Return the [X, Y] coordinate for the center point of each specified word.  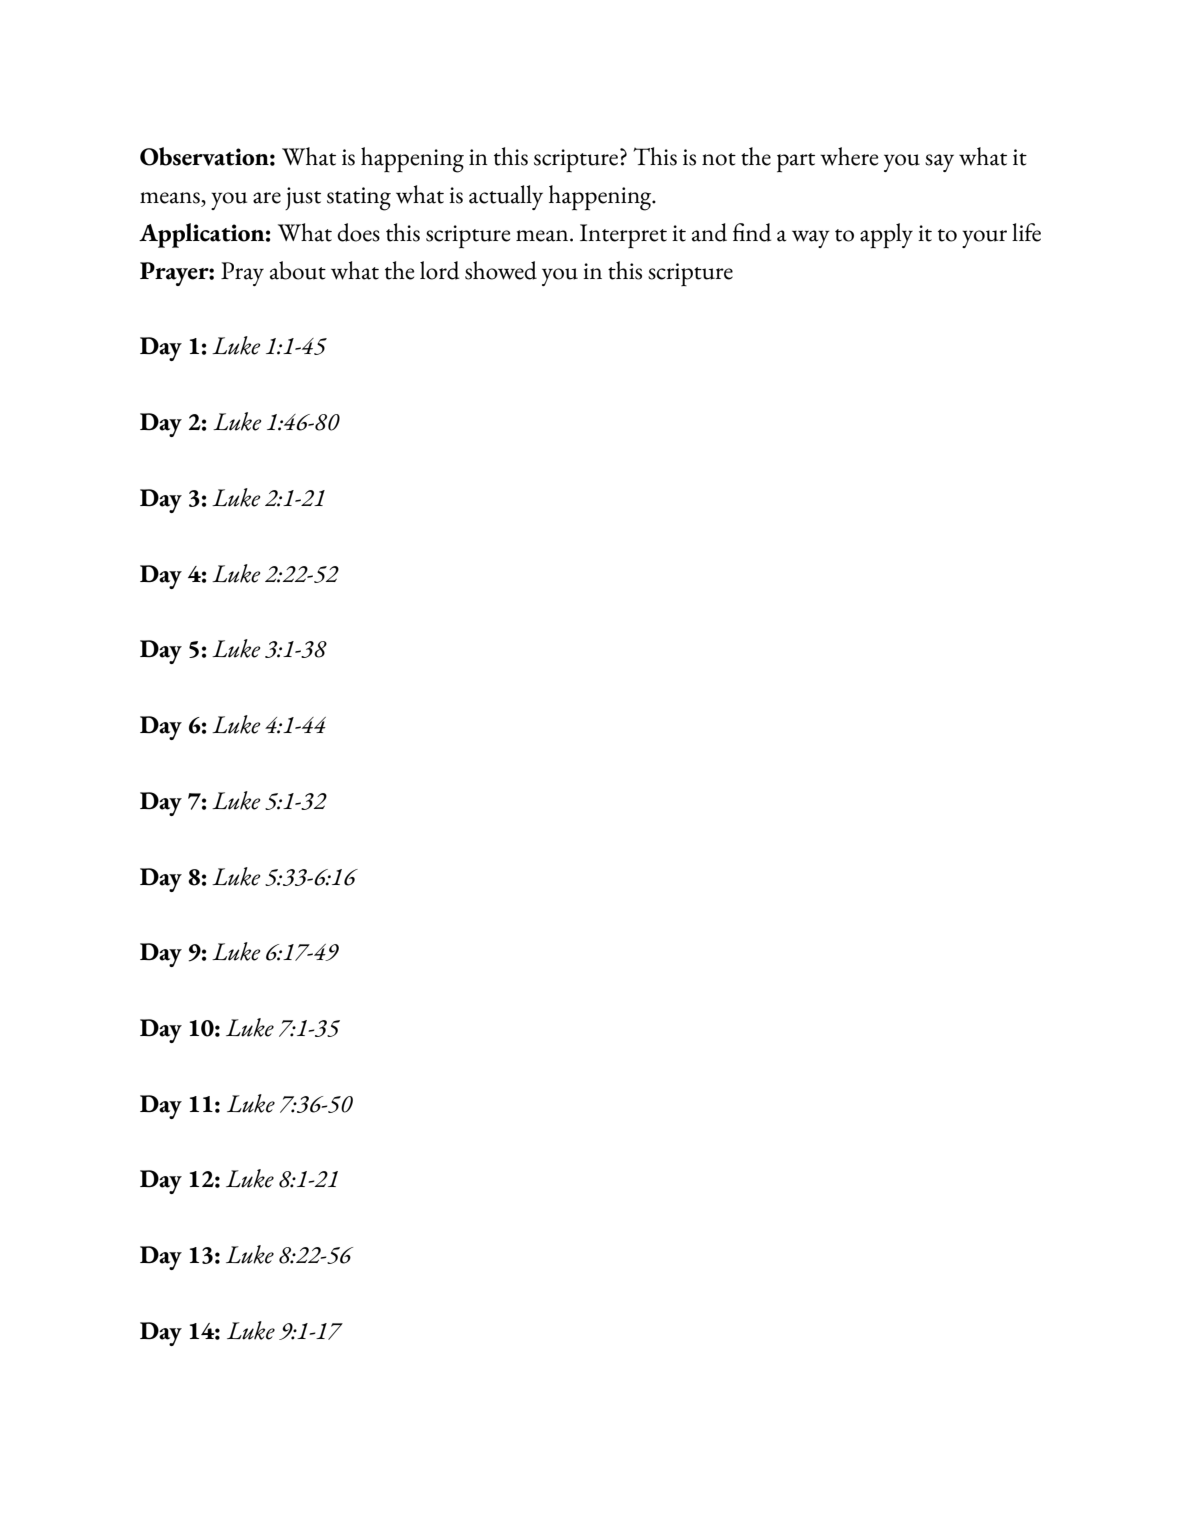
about [298, 270]
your [984, 239]
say [939, 163]
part [796, 162]
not [719, 159]
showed [501, 270]
